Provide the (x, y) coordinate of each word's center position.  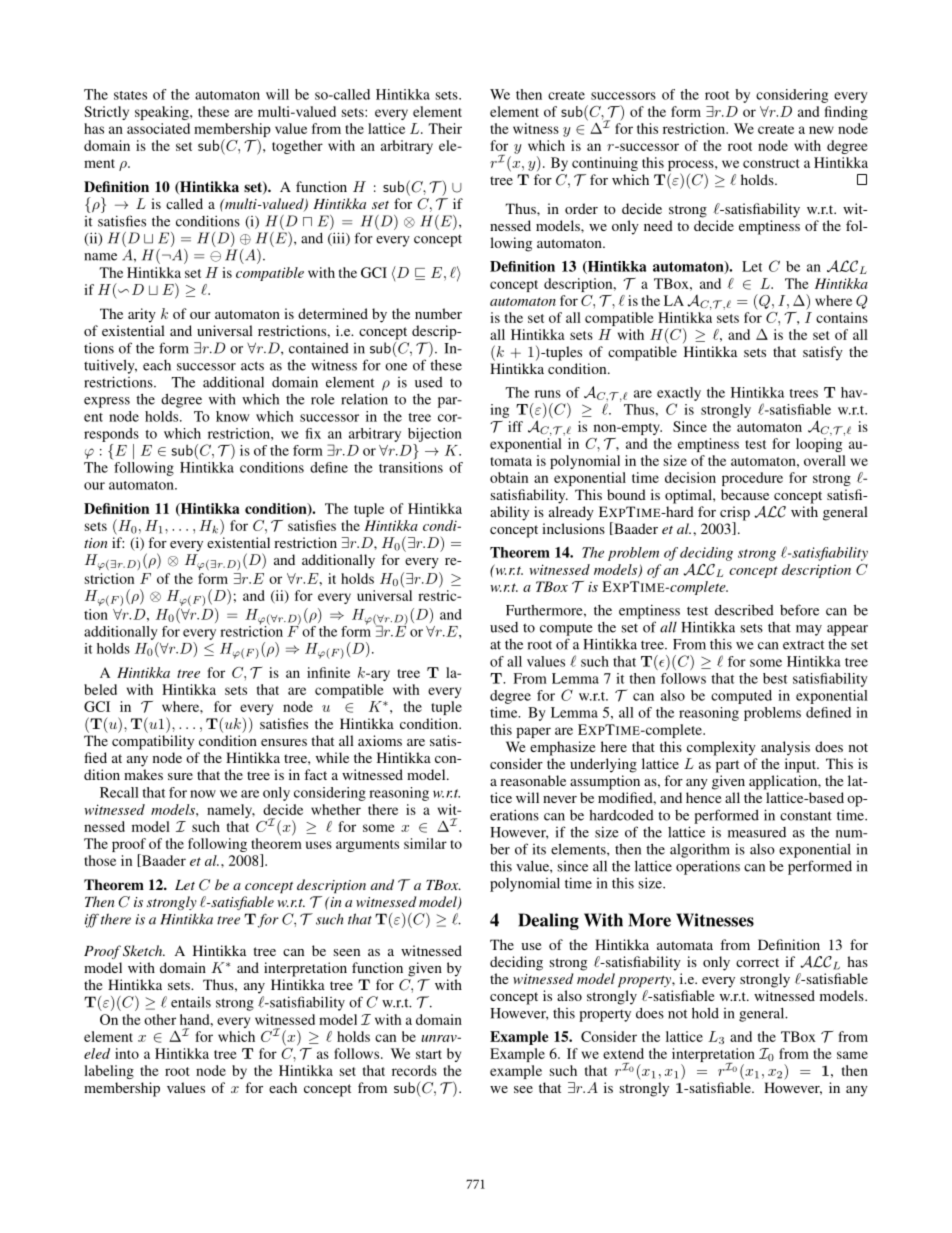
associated (158, 128)
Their (445, 128)
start (429, 1054)
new (821, 130)
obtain (509, 477)
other (160, 1019)
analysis (785, 748)
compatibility (153, 742)
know (233, 416)
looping (819, 445)
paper (533, 732)
